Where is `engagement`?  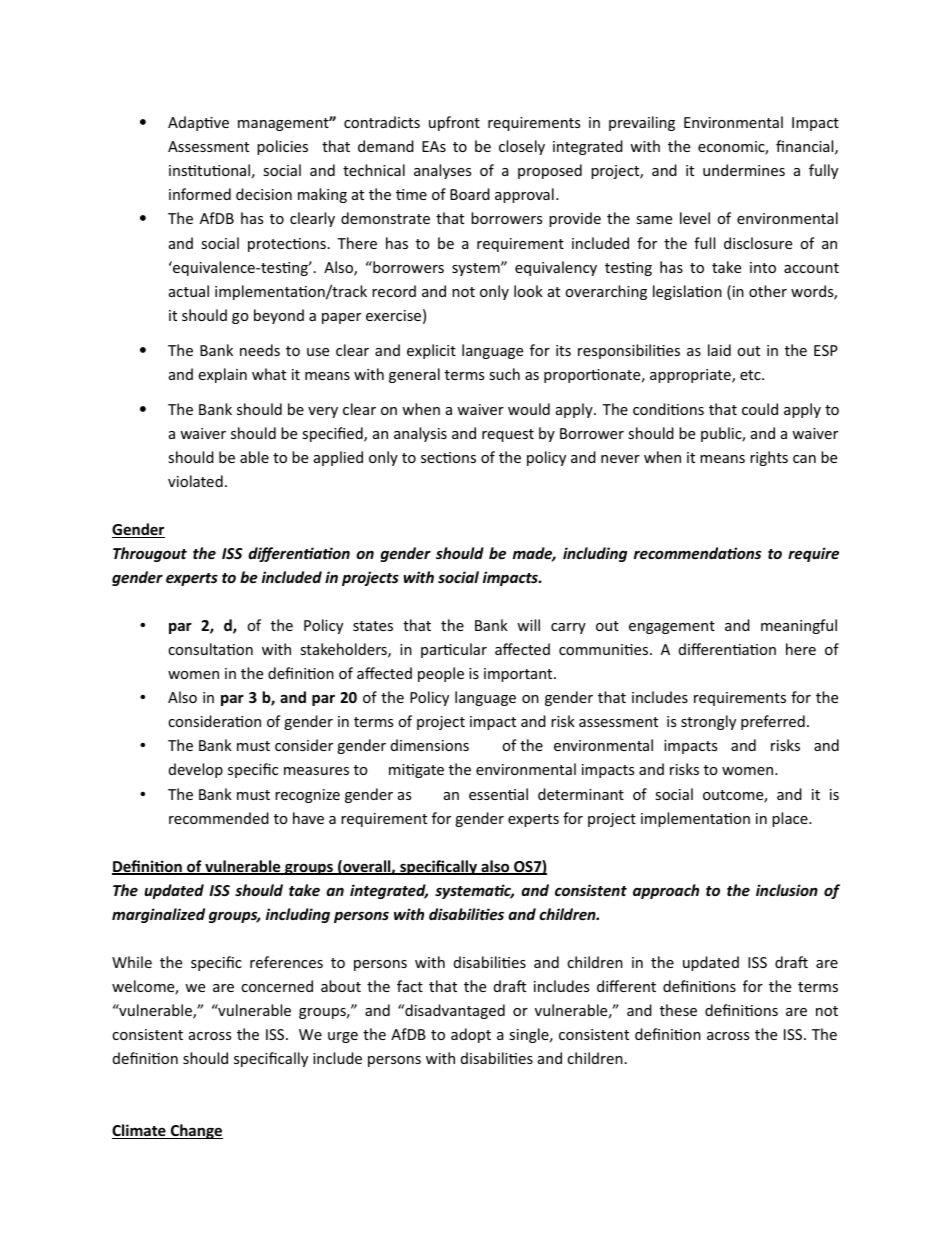
engagement is located at coordinates (672, 627).
